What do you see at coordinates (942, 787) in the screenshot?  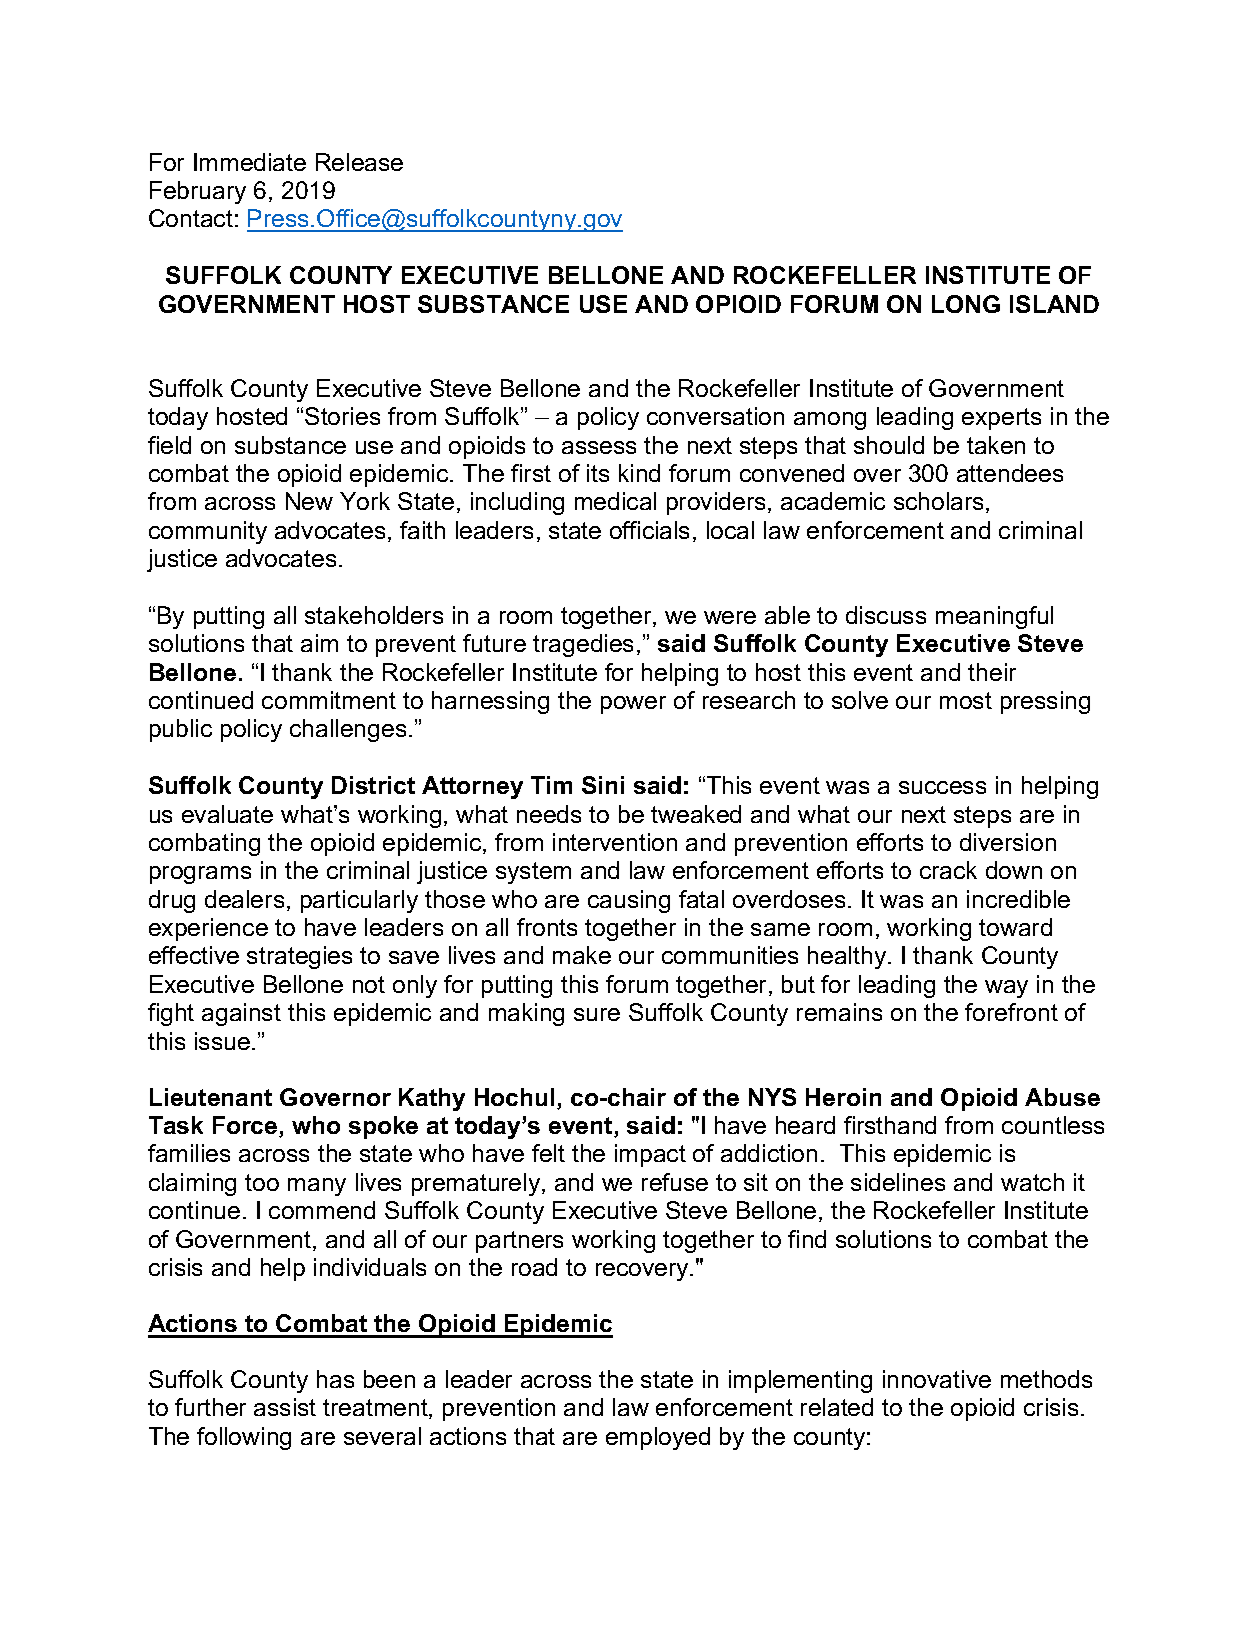 I see `success` at bounding box center [942, 787].
